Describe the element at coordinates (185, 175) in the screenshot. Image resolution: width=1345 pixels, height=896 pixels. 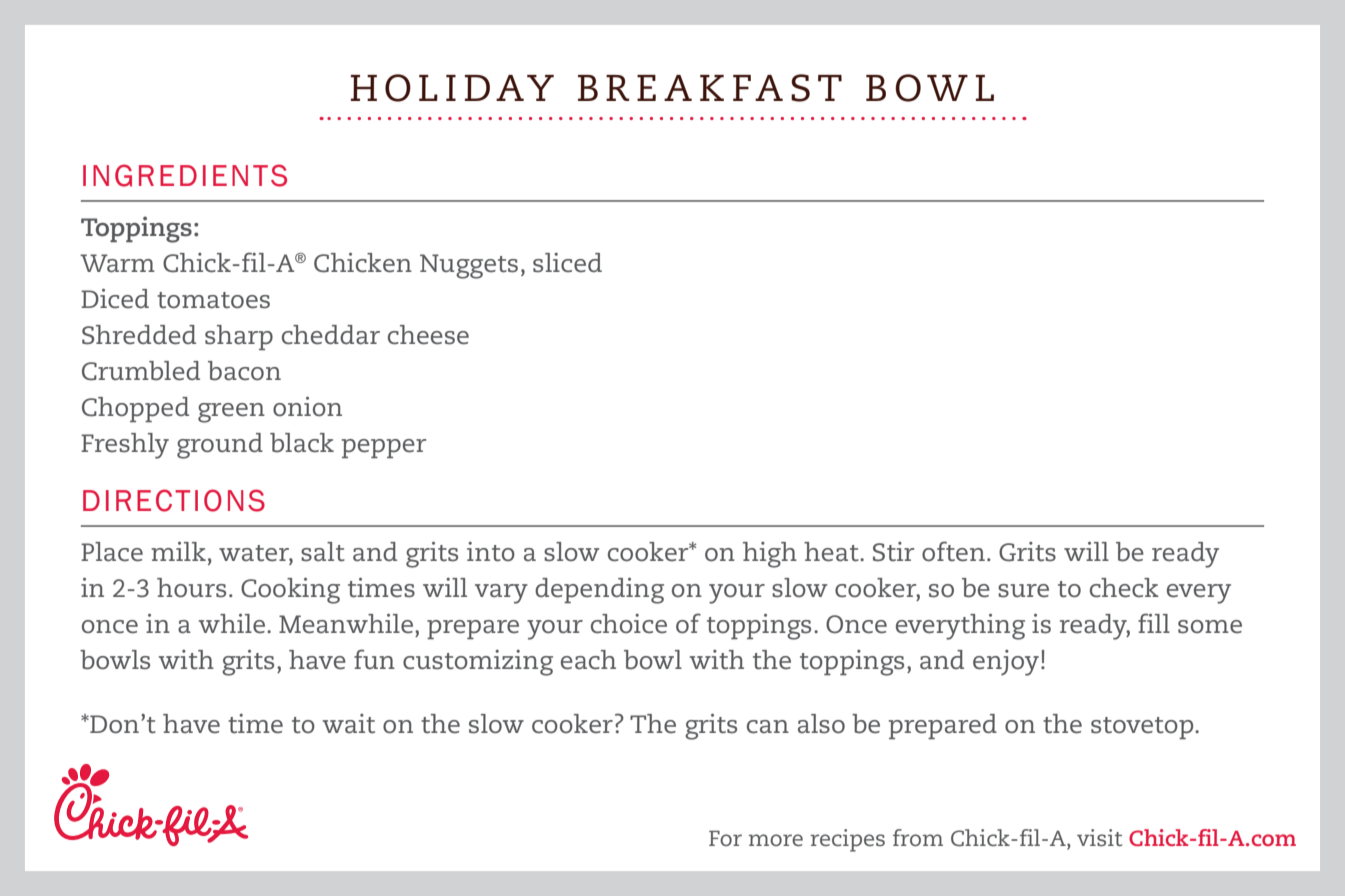
I see `INGREDIENTS` at that location.
